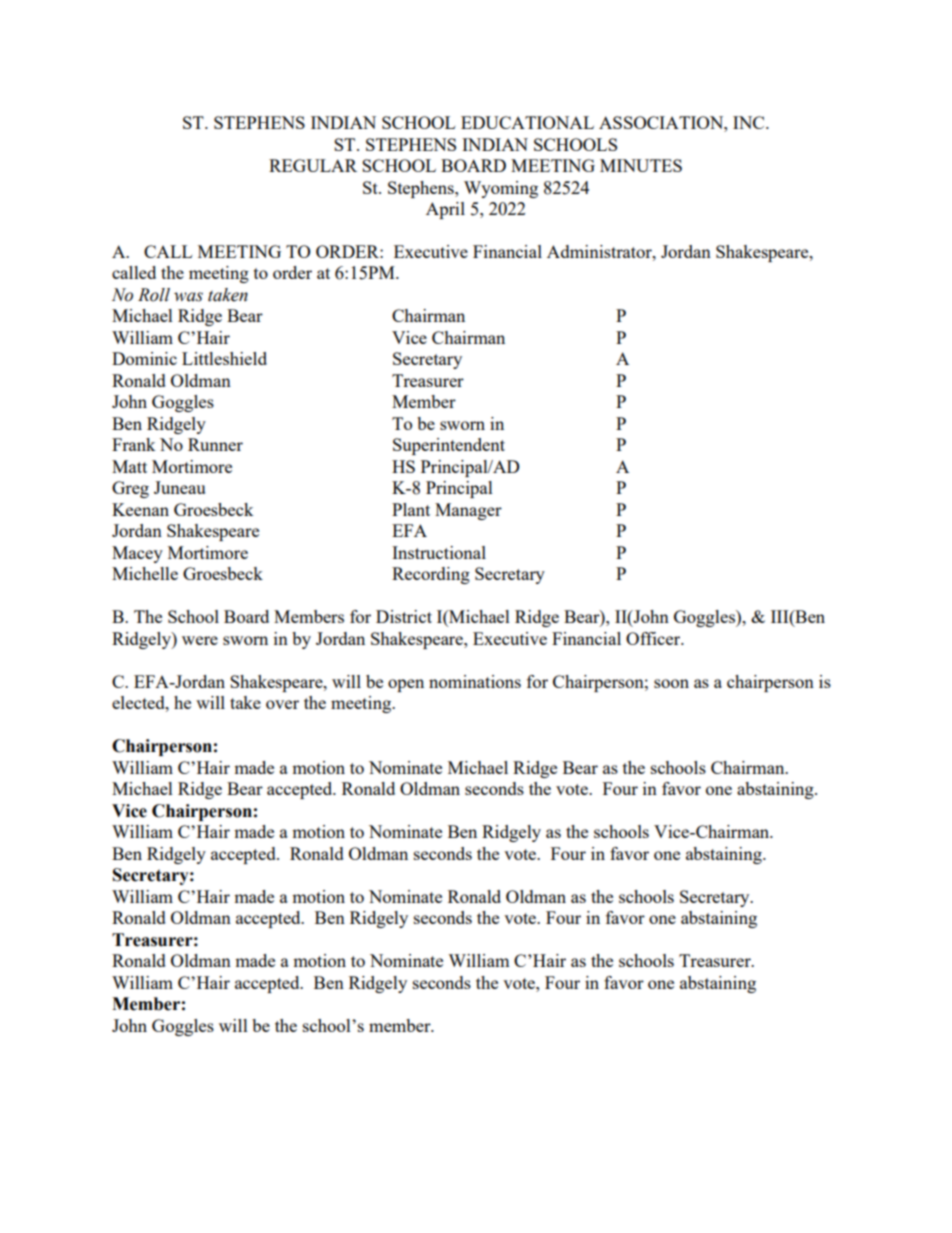 The height and width of the image is (1233, 952). I want to click on REGULAR, so click(313, 165).
